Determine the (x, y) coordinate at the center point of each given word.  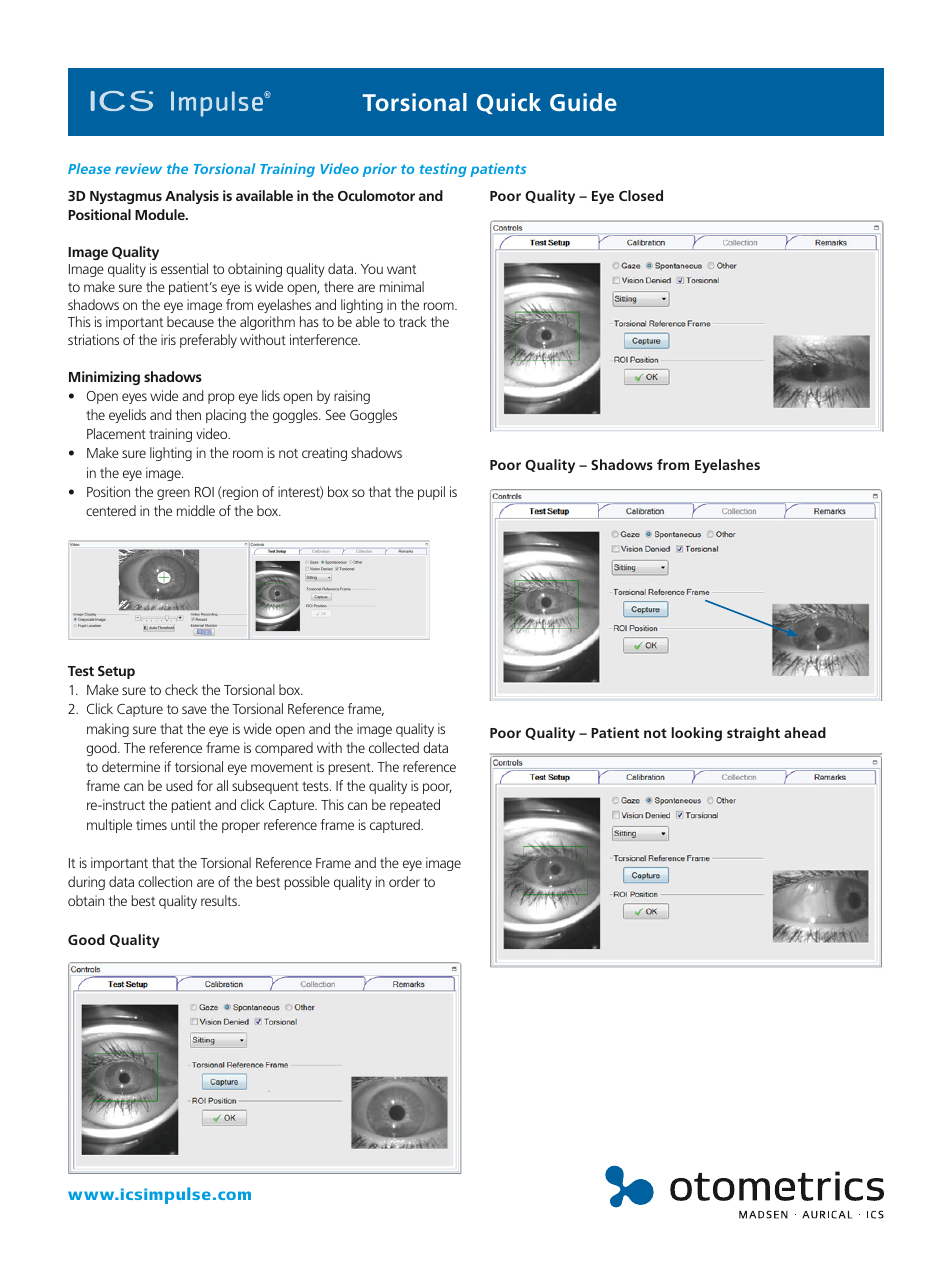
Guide (583, 102)
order (404, 881)
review (138, 168)
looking (697, 734)
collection (165, 881)
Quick (509, 103)
